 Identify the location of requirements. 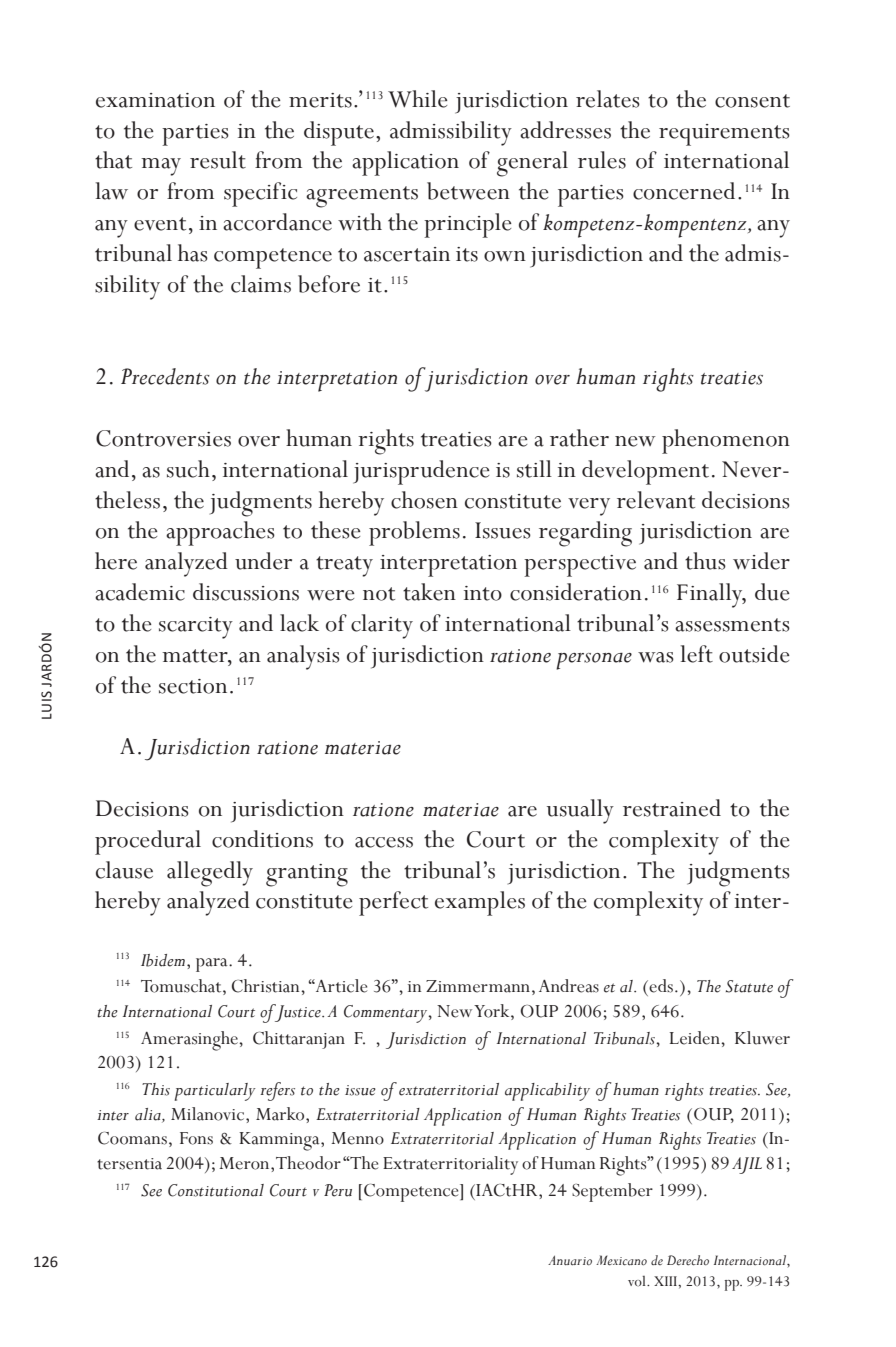
(724, 135).
